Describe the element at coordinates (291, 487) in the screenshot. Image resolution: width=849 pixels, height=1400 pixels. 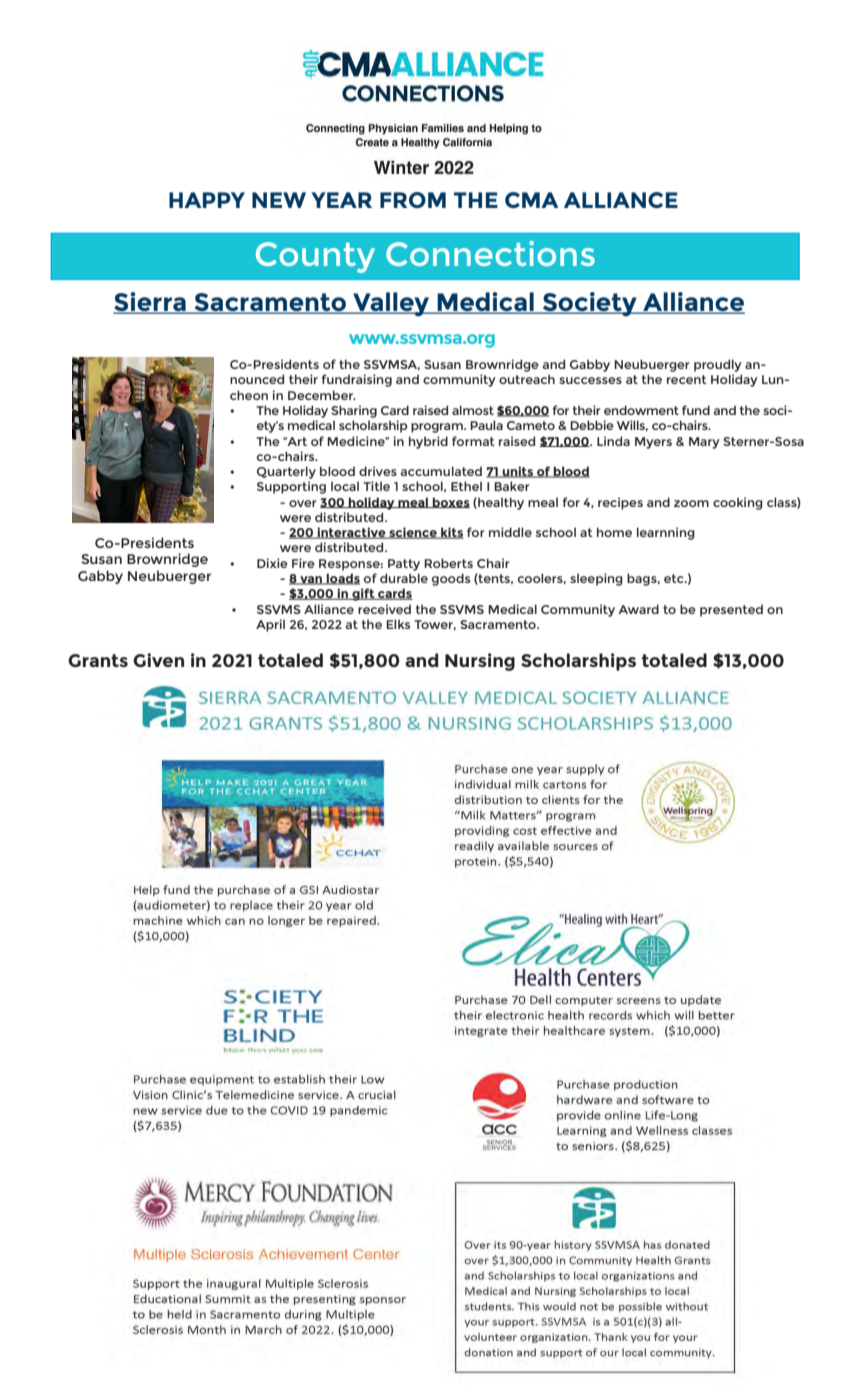
I see `Supporting` at that location.
